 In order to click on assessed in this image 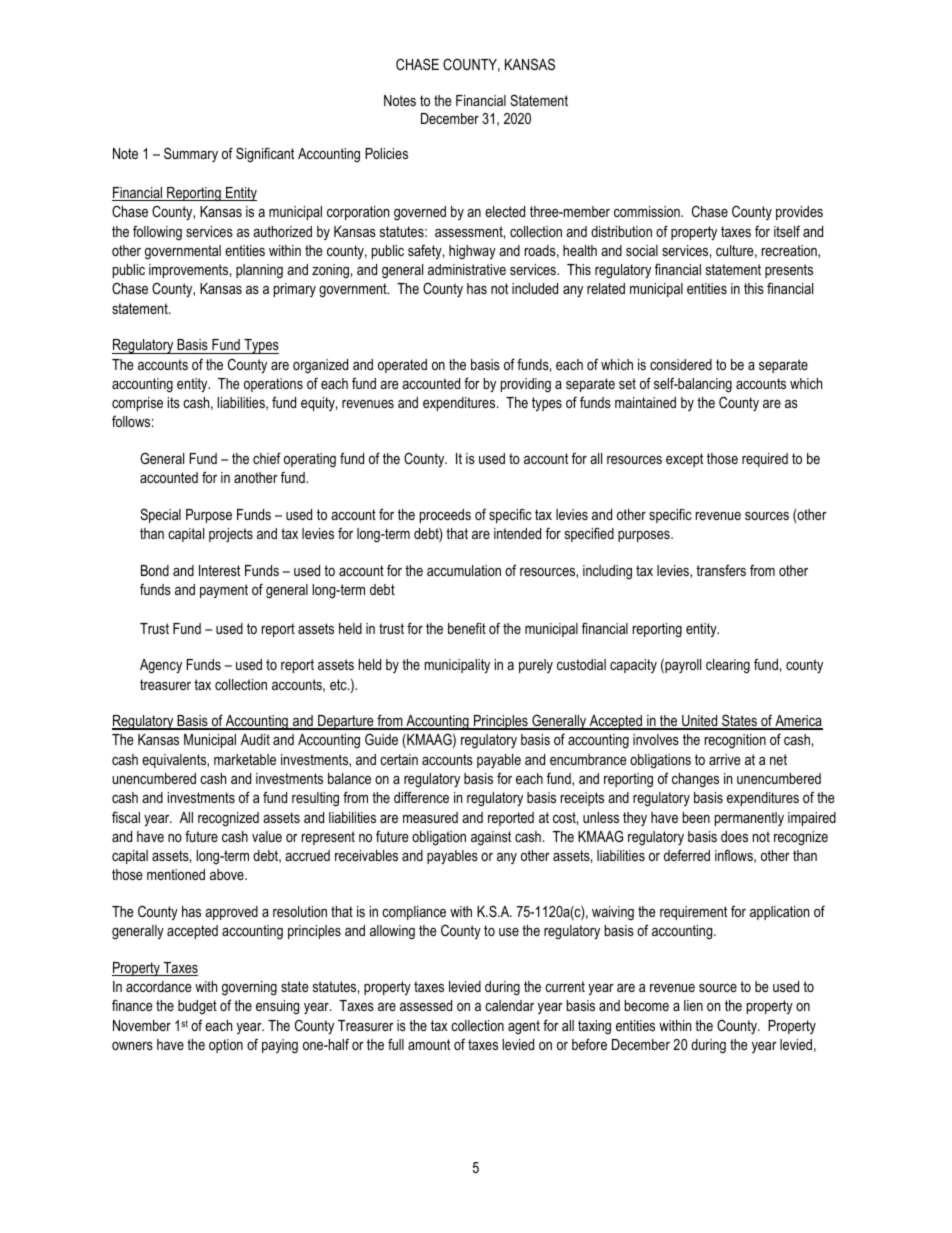, I will do `click(426, 1005)`.
